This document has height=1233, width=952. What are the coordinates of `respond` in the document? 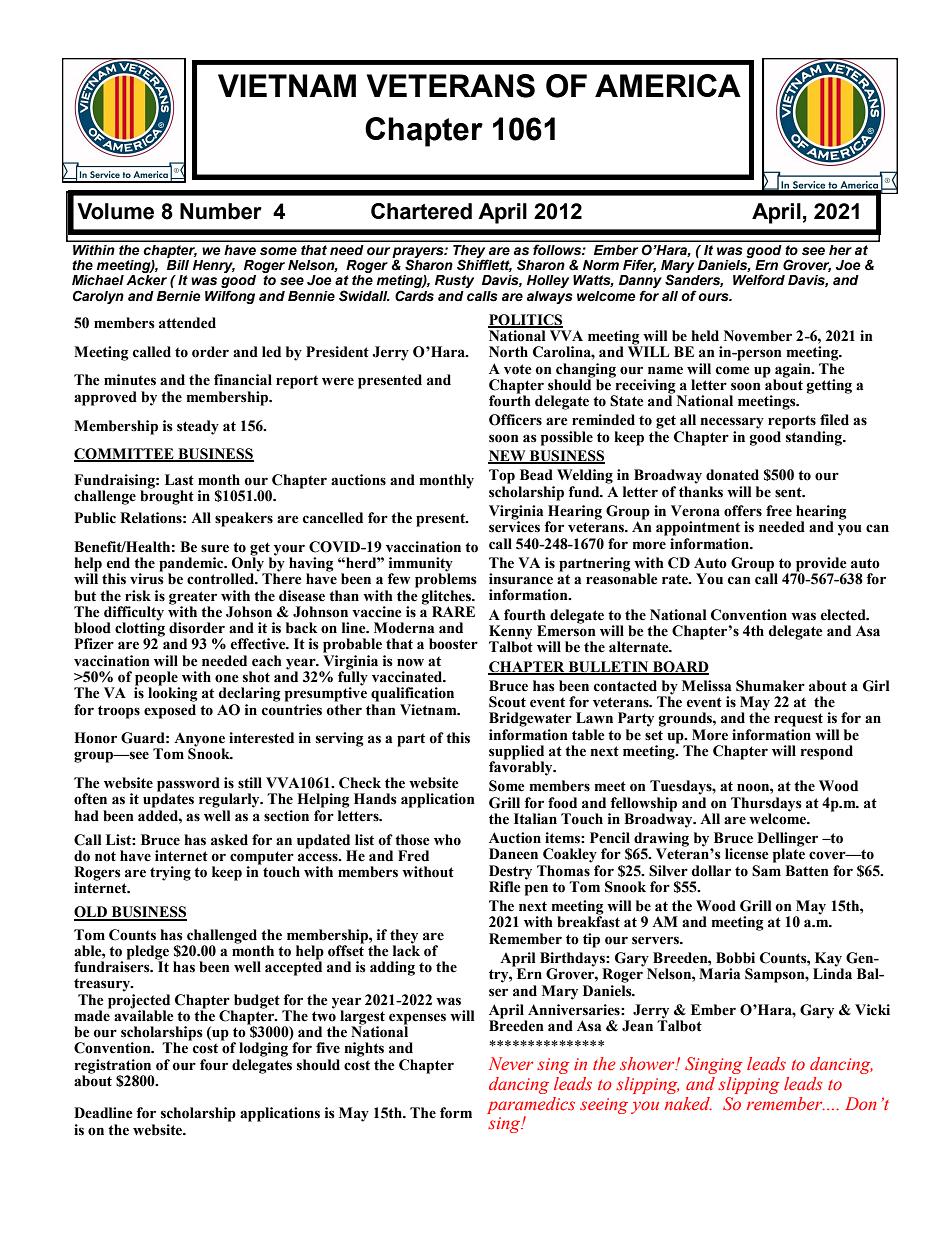 It's located at (827, 752).
